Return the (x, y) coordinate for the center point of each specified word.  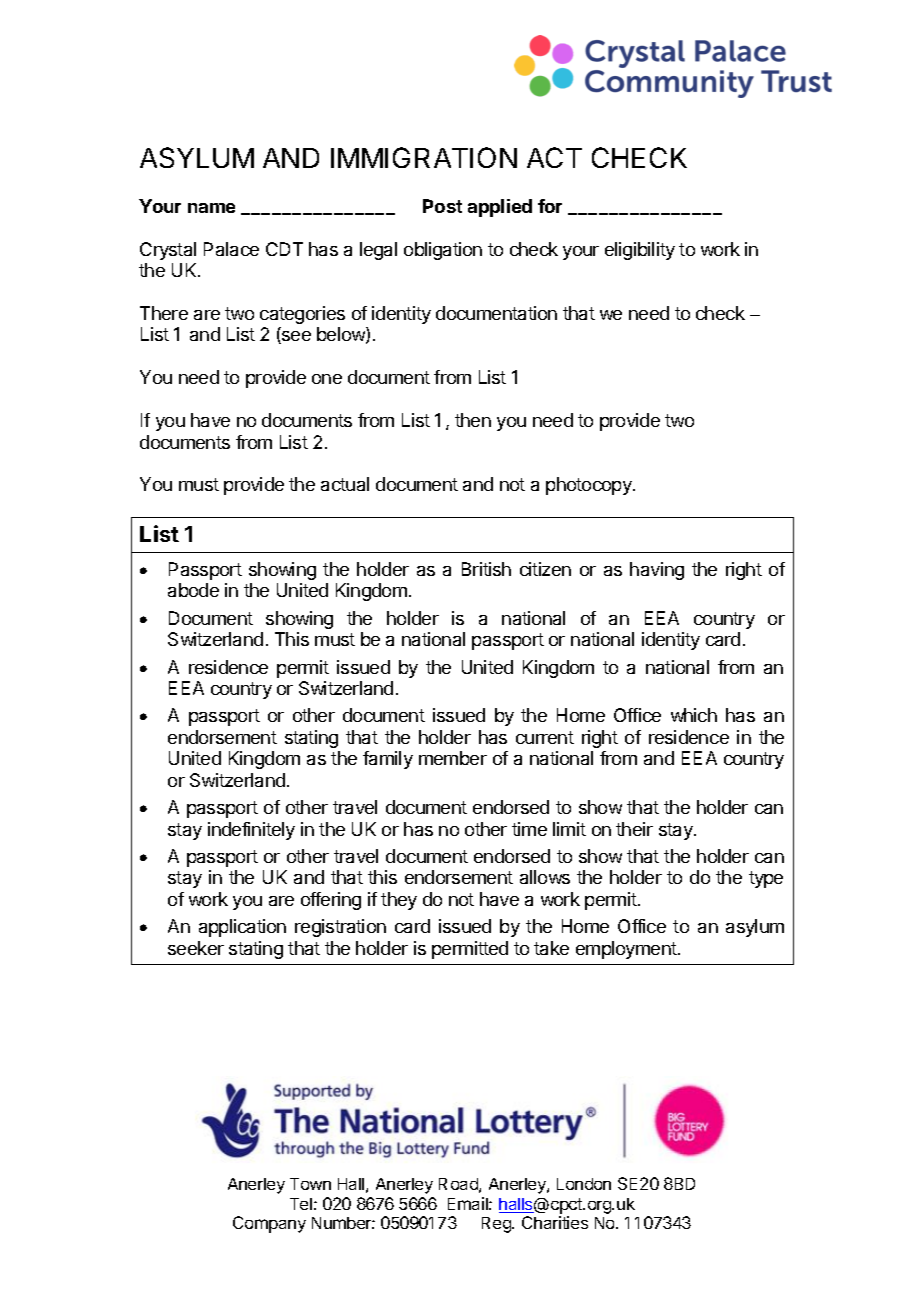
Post (442, 206)
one (327, 379)
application (242, 928)
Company (269, 1224)
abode (193, 590)
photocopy (590, 486)
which (694, 715)
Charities (555, 1222)
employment (627, 950)
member (453, 758)
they (399, 901)
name (211, 208)
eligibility (640, 251)
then (473, 420)
